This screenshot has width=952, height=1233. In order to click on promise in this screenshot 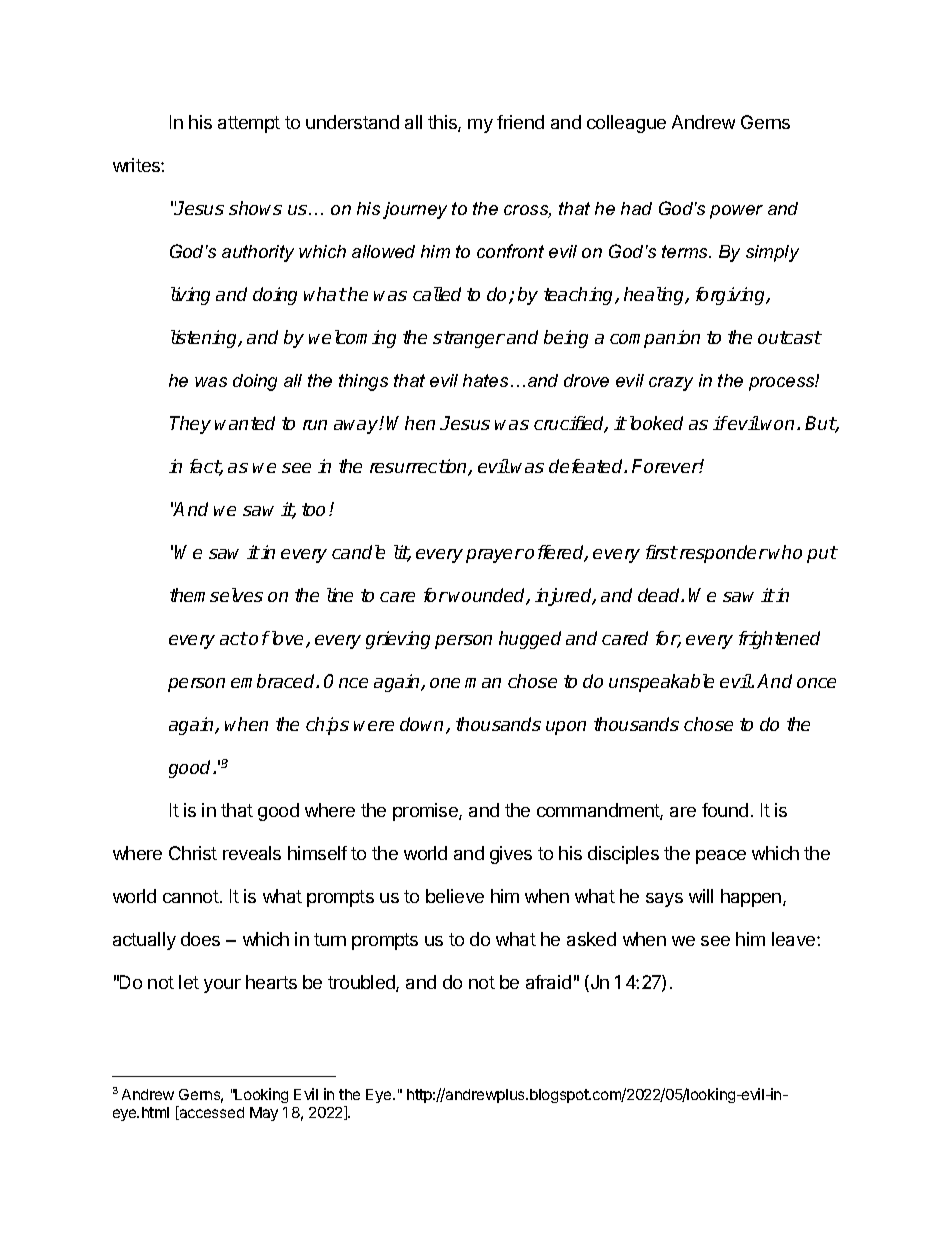, I will do `click(426, 812)`.
